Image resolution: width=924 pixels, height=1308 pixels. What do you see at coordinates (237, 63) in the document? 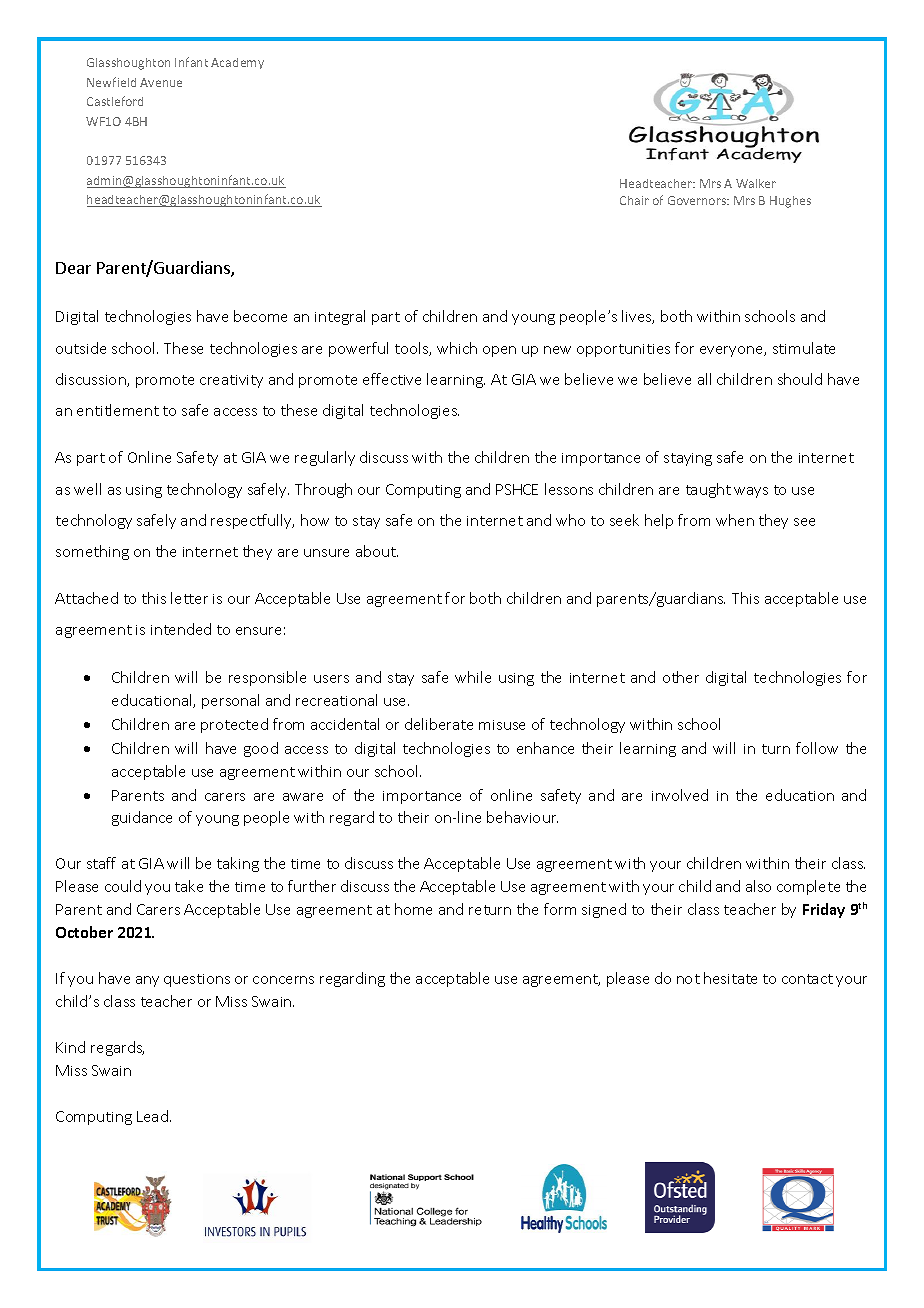
I see `Academy` at bounding box center [237, 63].
